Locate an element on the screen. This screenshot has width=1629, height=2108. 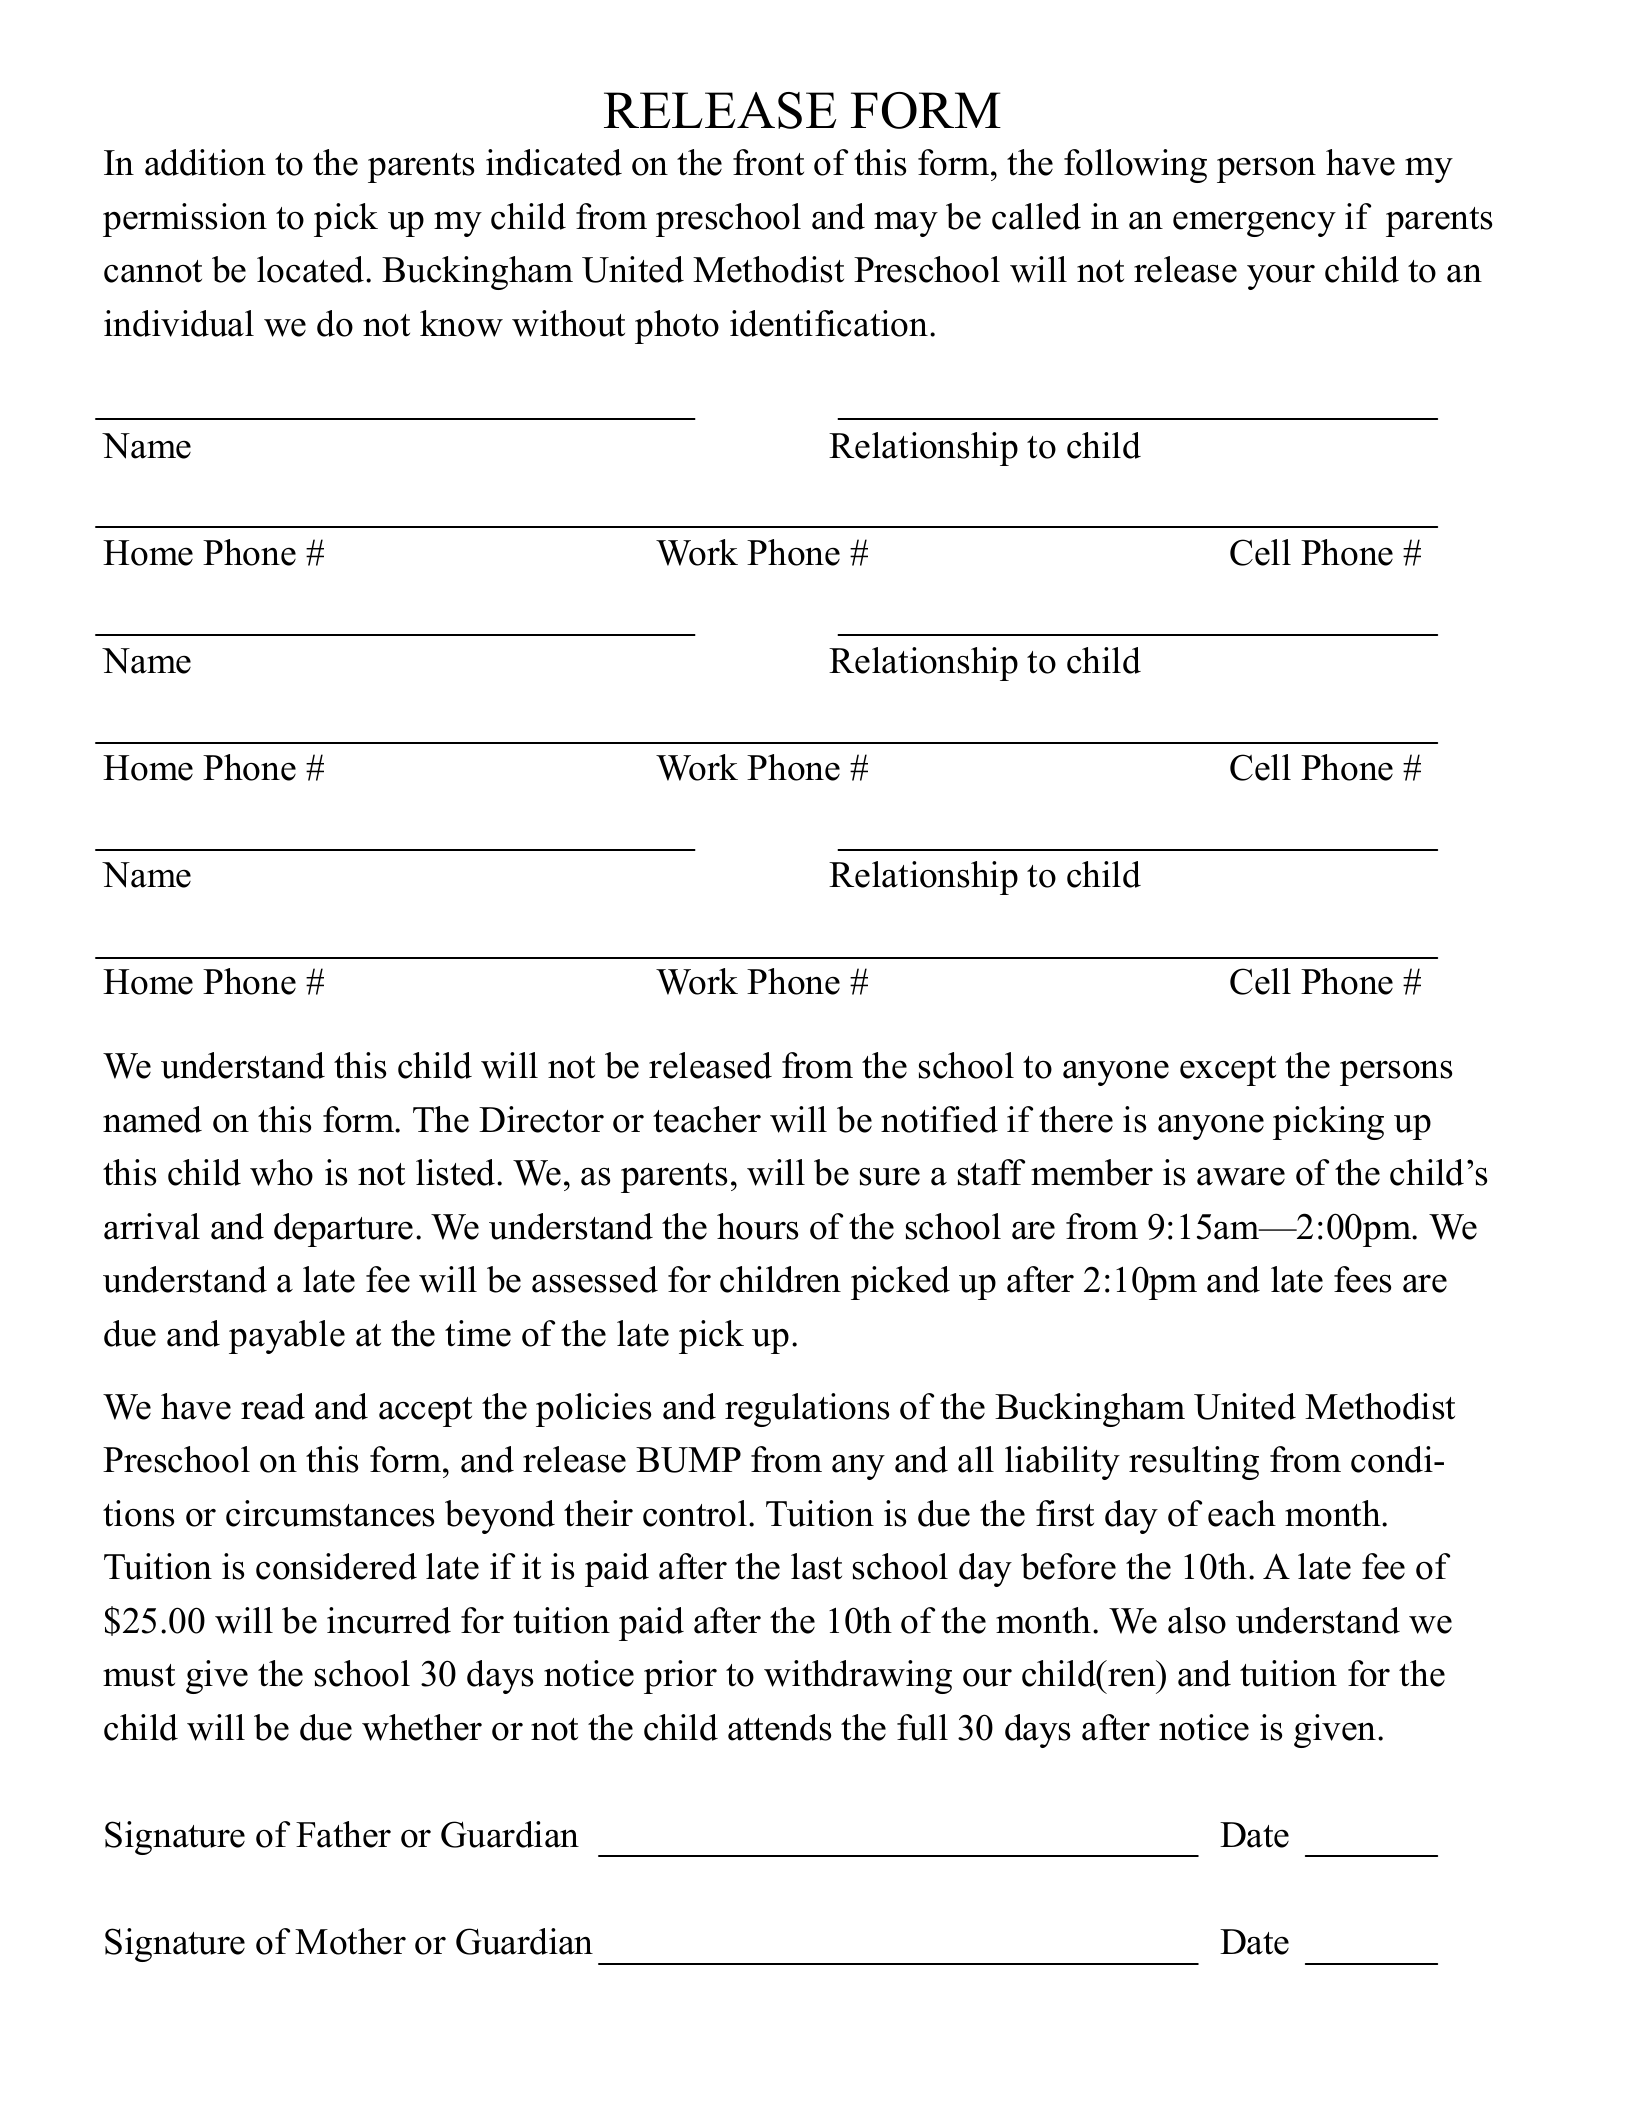
except is located at coordinates (1228, 1071).
